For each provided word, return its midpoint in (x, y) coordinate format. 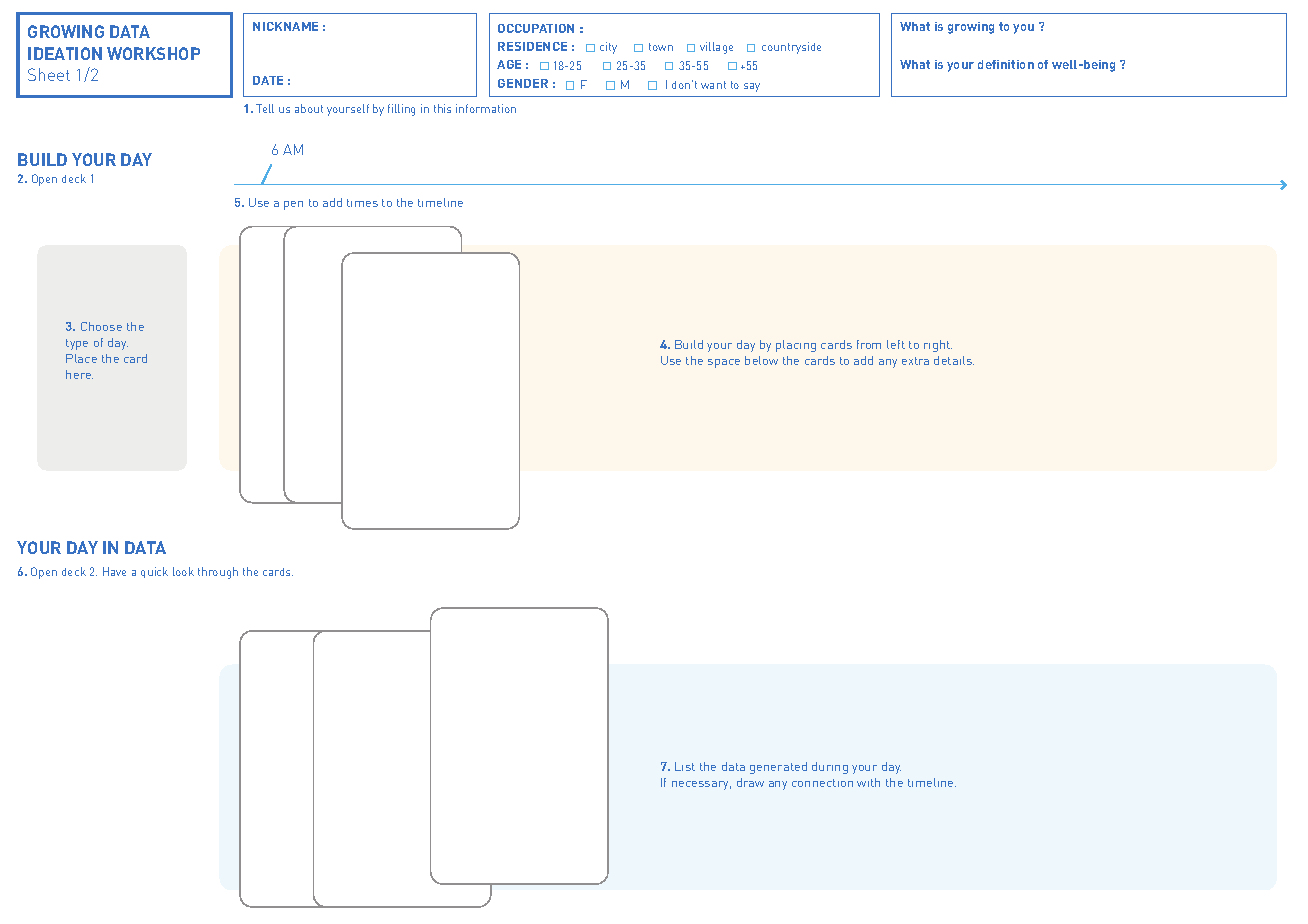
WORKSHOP (153, 53)
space (724, 363)
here (79, 374)
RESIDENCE (532, 46)
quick (154, 572)
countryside (791, 48)
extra (915, 361)
